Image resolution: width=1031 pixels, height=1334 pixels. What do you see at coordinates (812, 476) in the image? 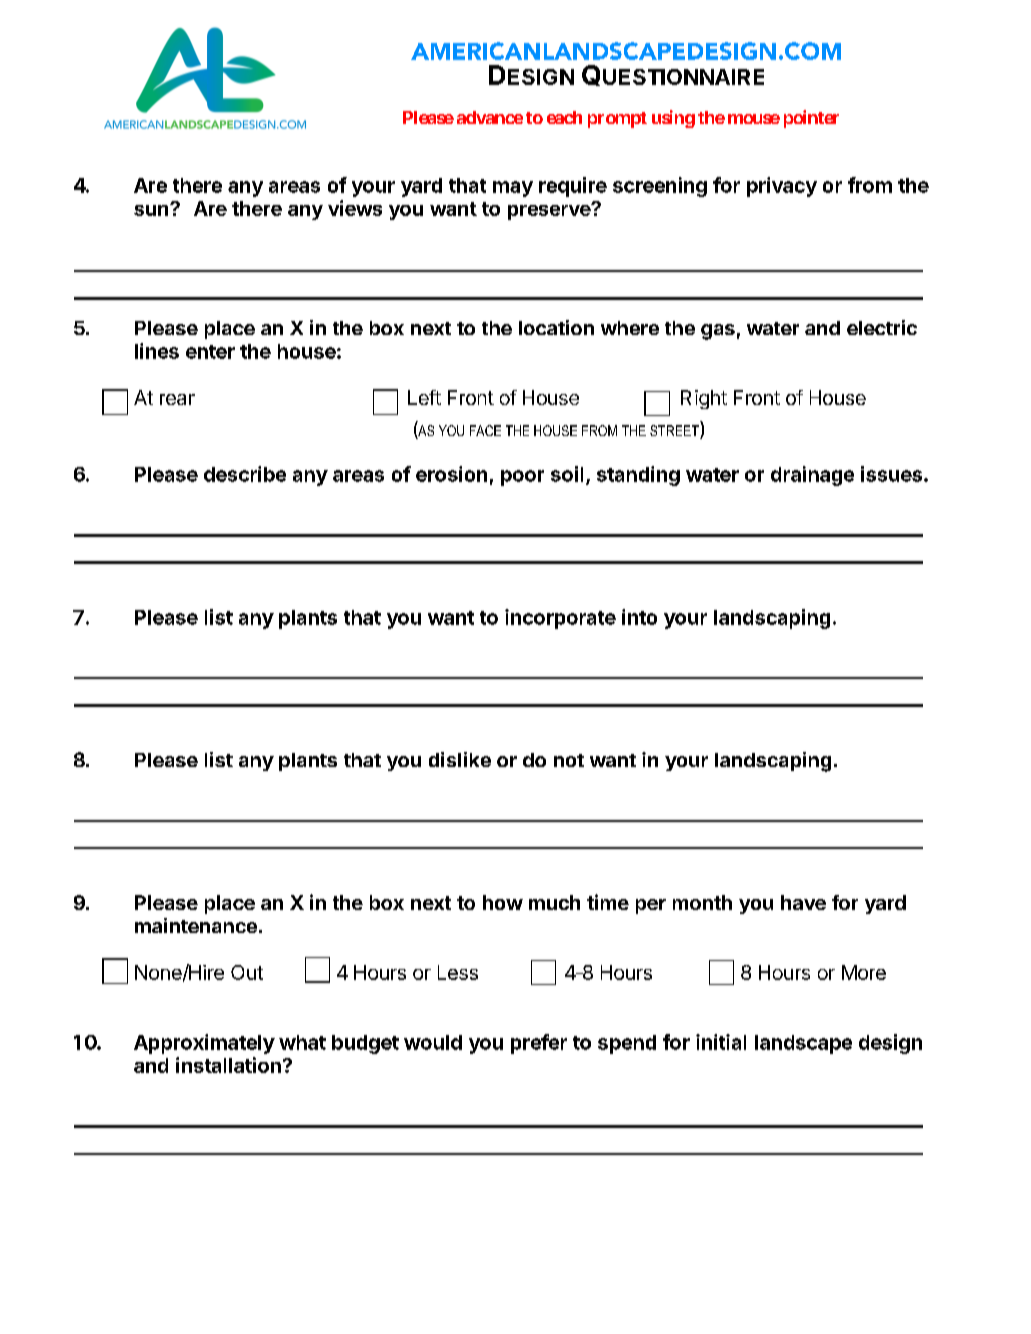
I see `drainage` at bounding box center [812, 476].
